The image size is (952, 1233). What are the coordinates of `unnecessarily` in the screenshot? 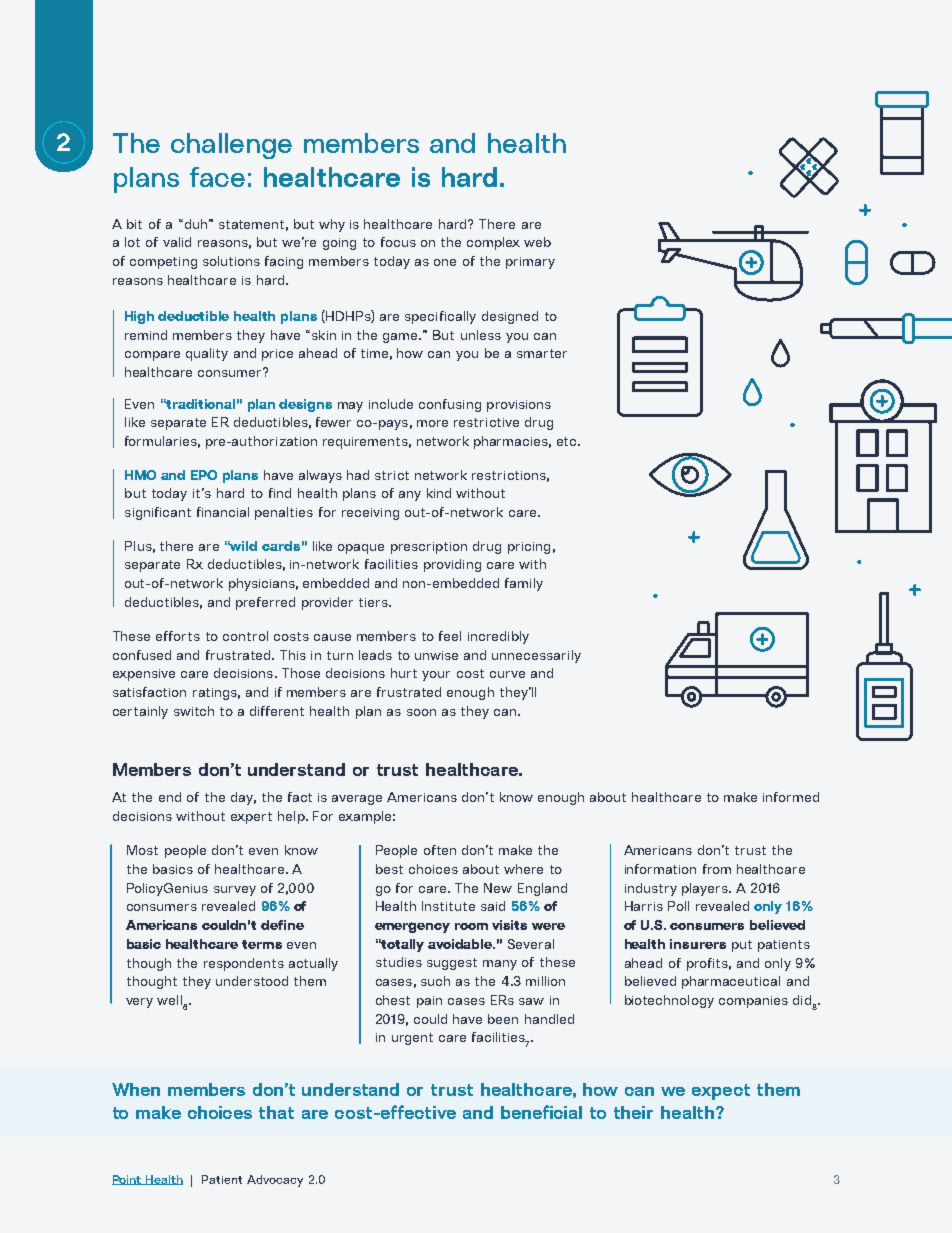 It's located at (536, 656).
